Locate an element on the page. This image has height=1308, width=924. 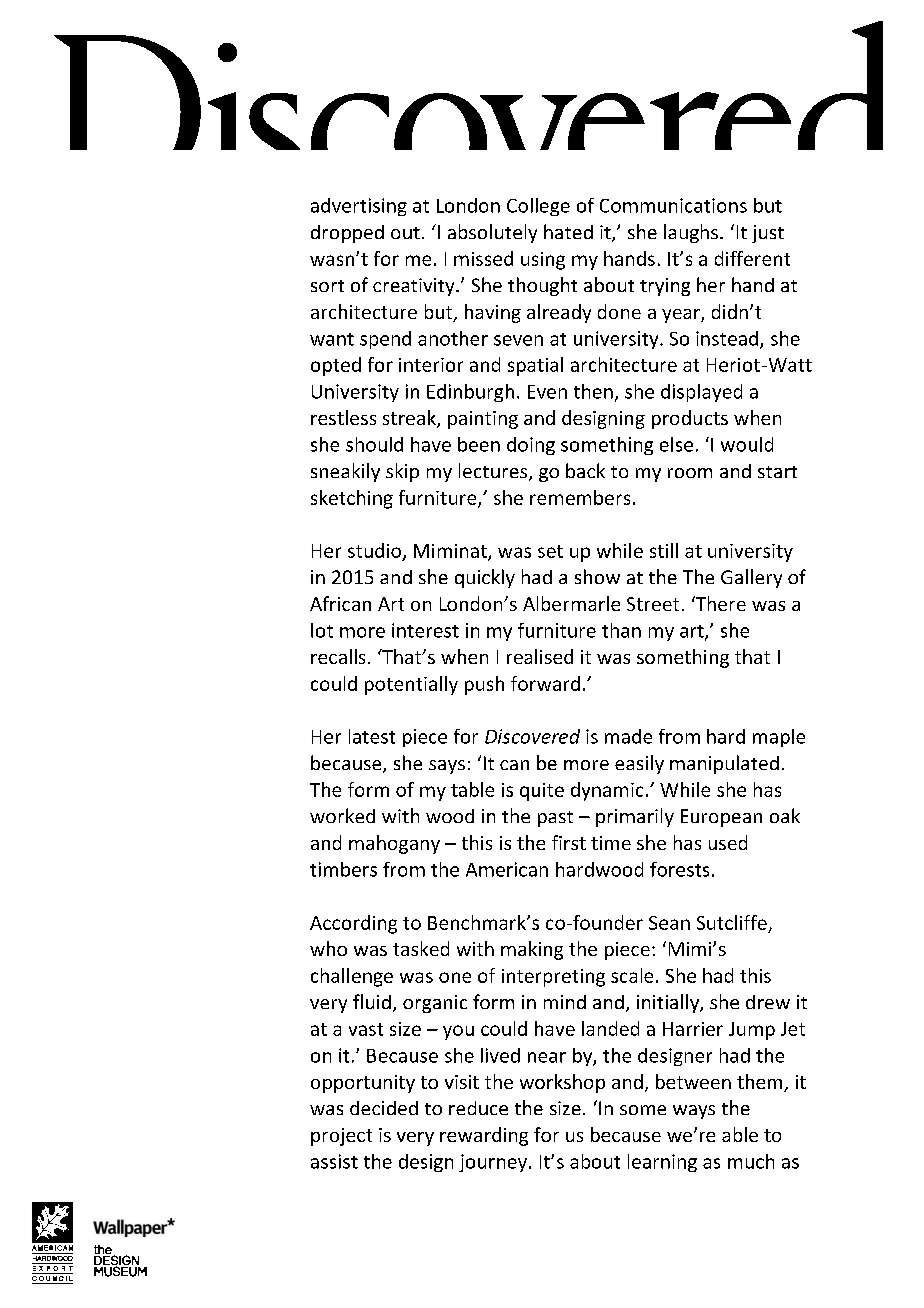
dropped is located at coordinates (347, 234).
